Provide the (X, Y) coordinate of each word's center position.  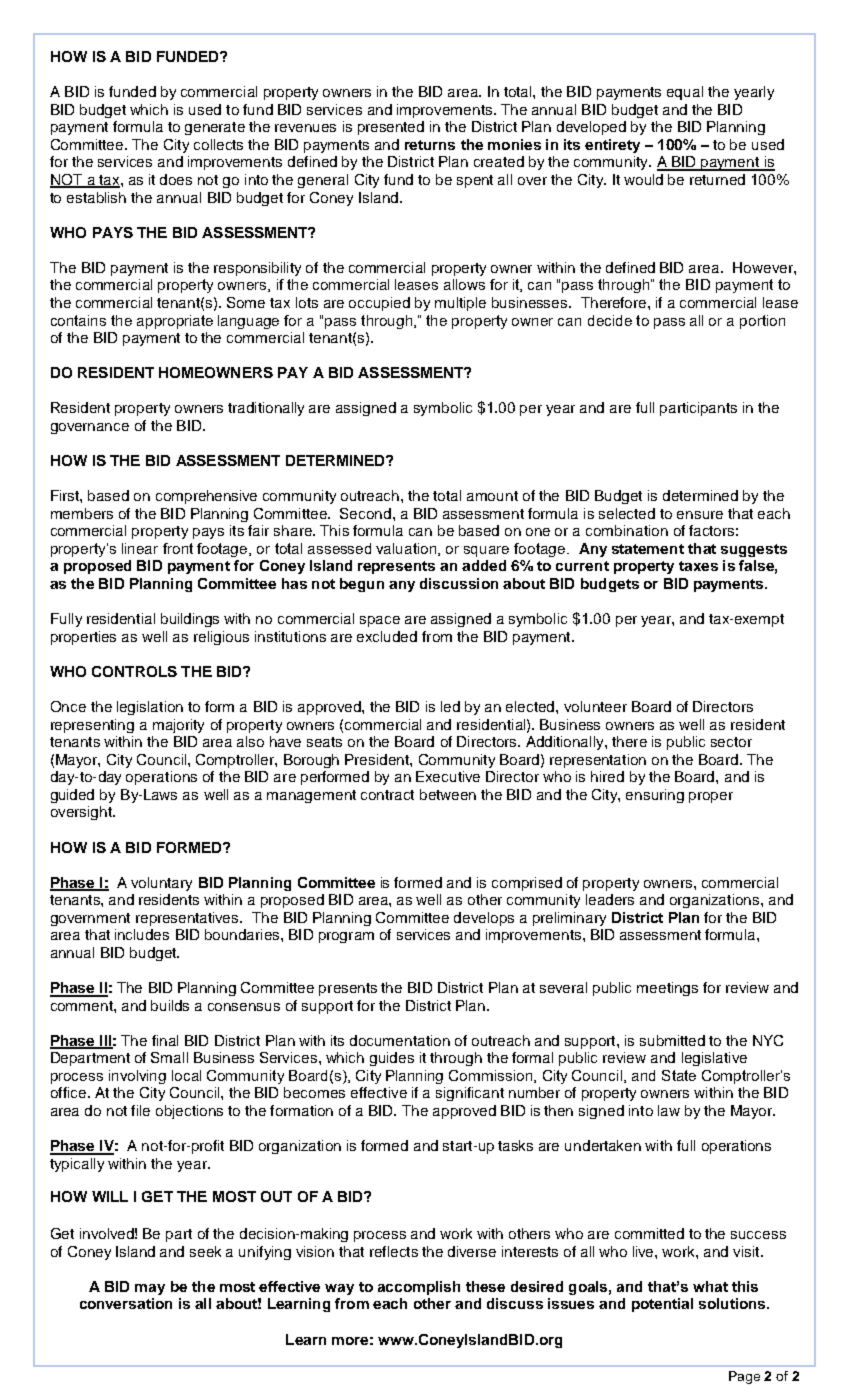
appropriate (175, 322)
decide (610, 320)
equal (685, 93)
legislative (714, 1059)
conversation (126, 1303)
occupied (379, 304)
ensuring (655, 796)
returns (430, 145)
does (176, 179)
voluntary (161, 884)
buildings (190, 620)
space (380, 621)
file (140, 1110)
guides (392, 1059)
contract (387, 795)
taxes (698, 566)
